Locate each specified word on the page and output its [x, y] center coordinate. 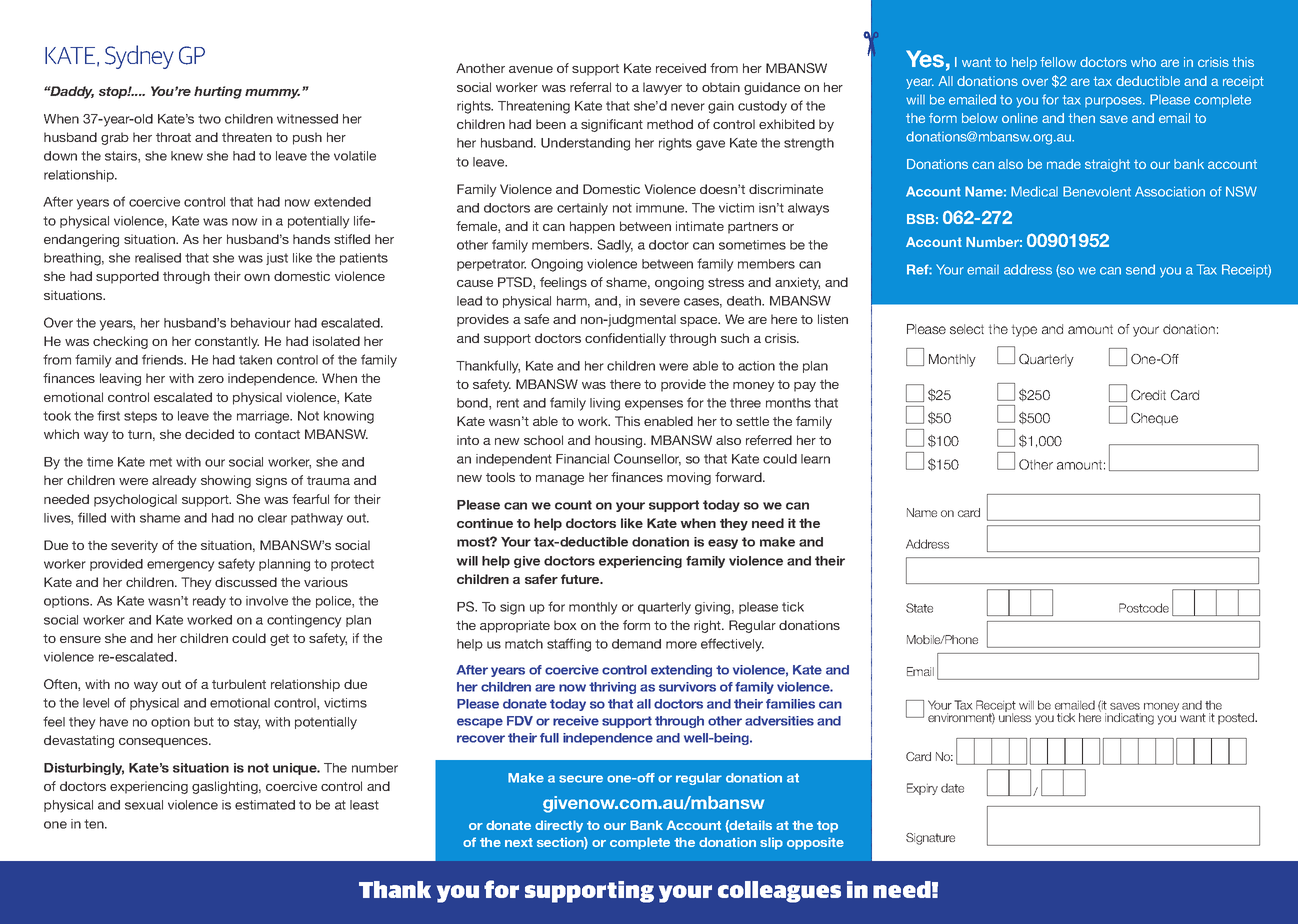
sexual [144, 805]
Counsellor [647, 459]
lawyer [662, 88]
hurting [218, 92]
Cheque [1154, 419]
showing [226, 481]
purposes [1115, 102]
